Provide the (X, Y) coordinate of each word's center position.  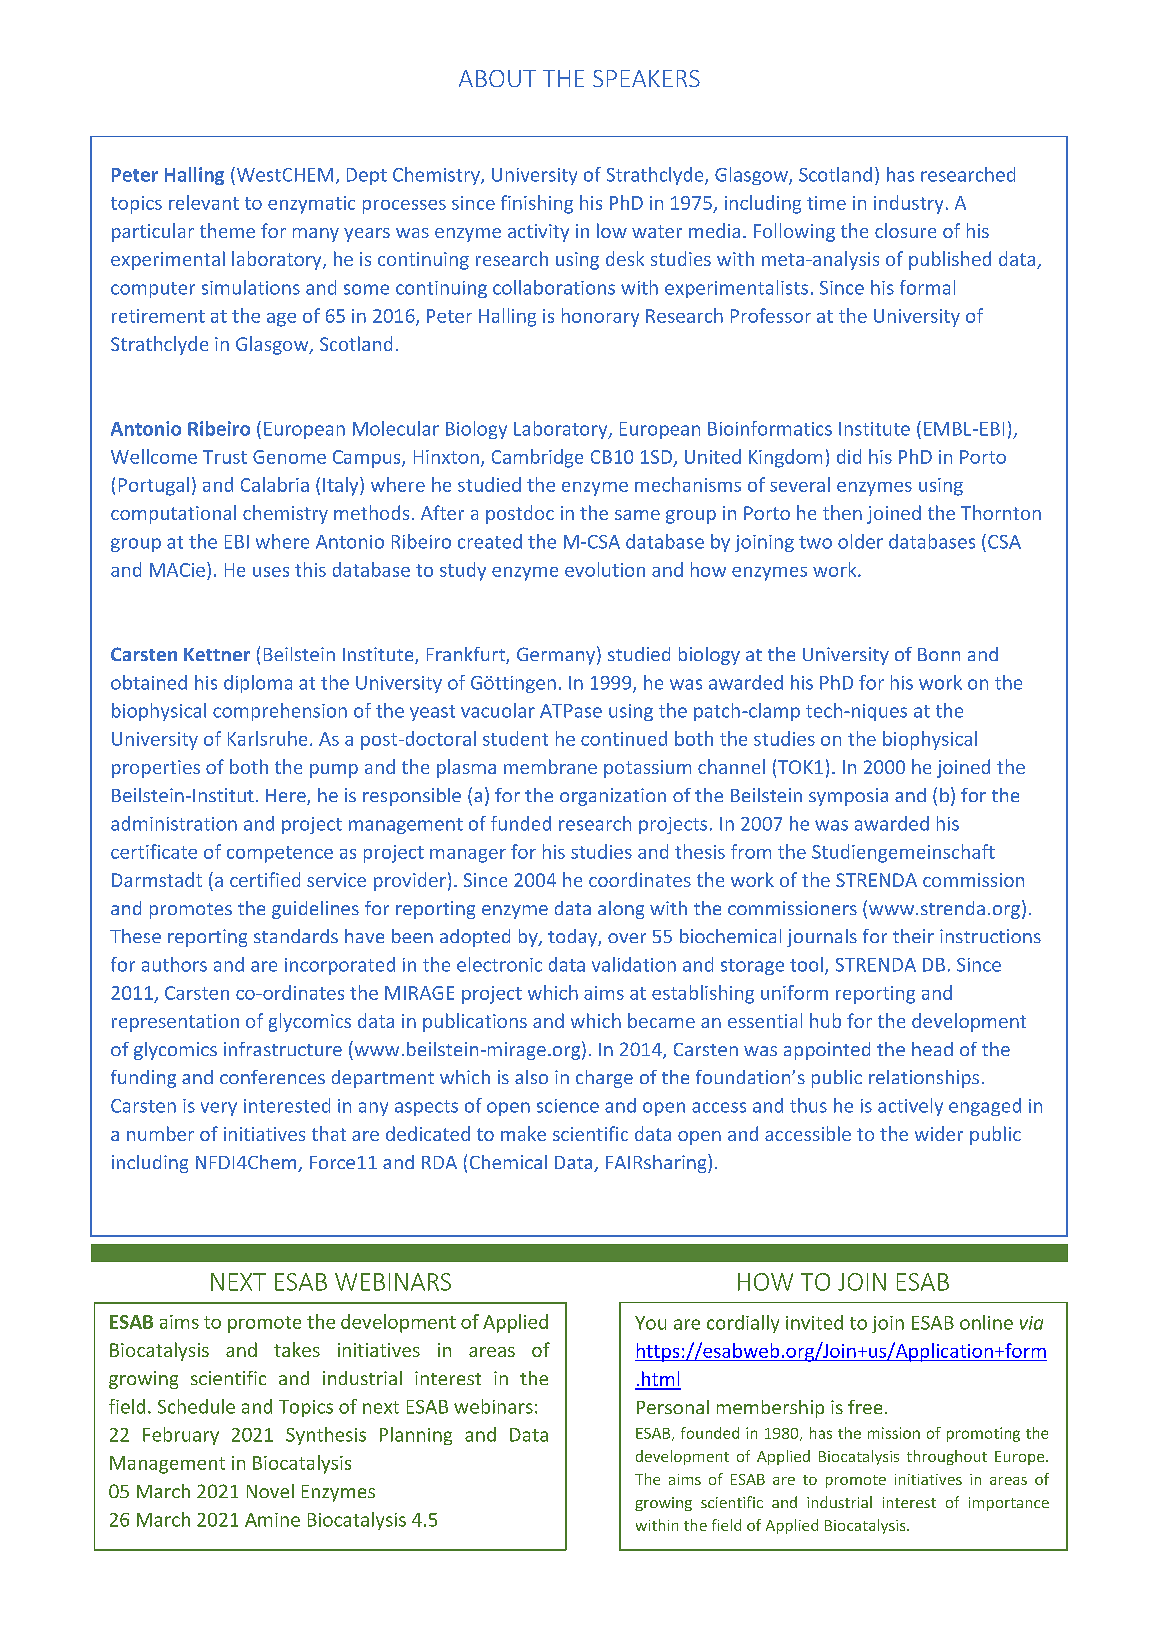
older (860, 541)
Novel (270, 1491)
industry (908, 204)
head (932, 1049)
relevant (204, 202)
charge (604, 1079)
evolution (605, 569)
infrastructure (283, 1049)
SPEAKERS (646, 78)
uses (271, 572)
